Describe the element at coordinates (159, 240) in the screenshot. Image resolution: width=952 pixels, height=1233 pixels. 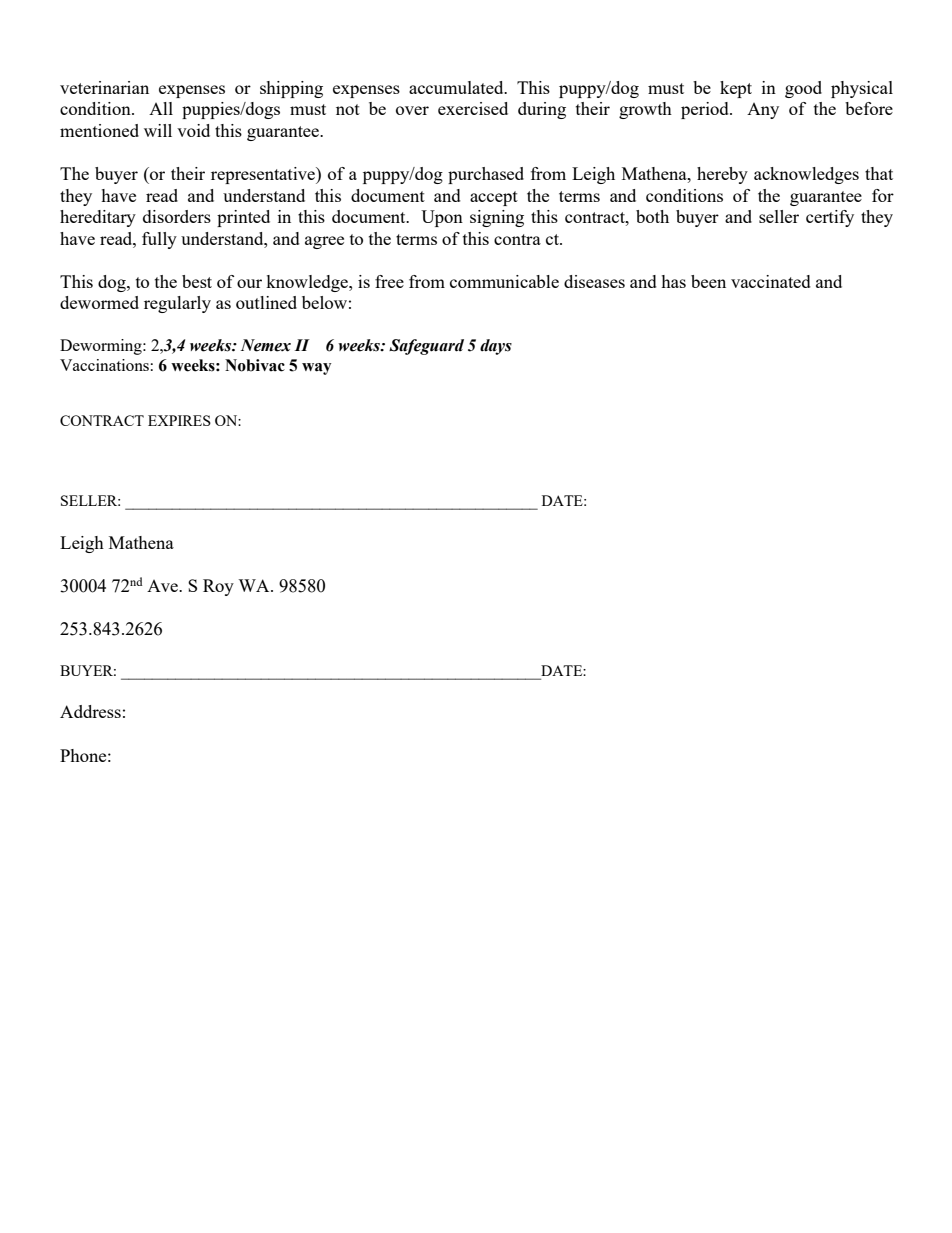
I see `fully` at that location.
